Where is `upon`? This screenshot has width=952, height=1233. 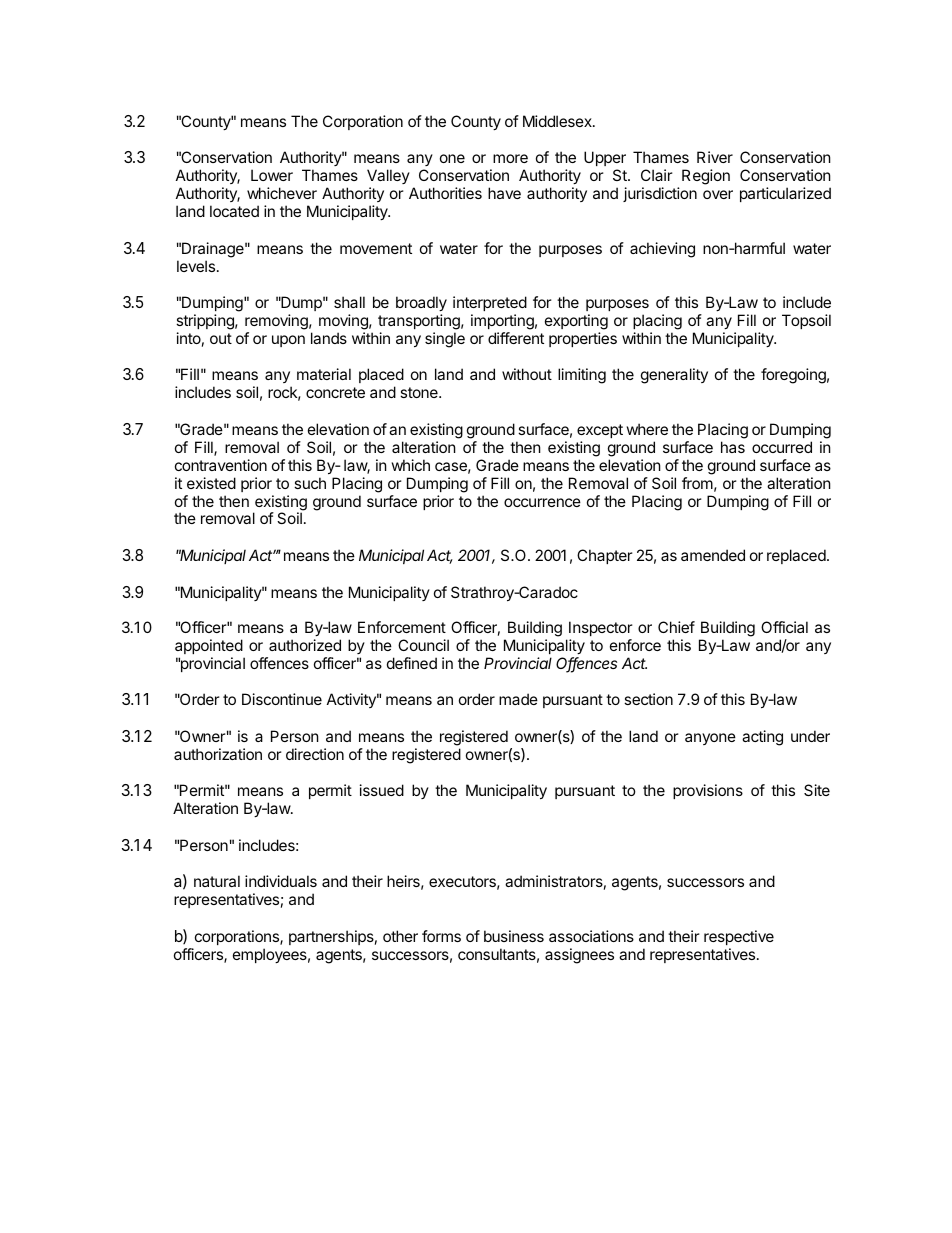
upon is located at coordinates (288, 341).
